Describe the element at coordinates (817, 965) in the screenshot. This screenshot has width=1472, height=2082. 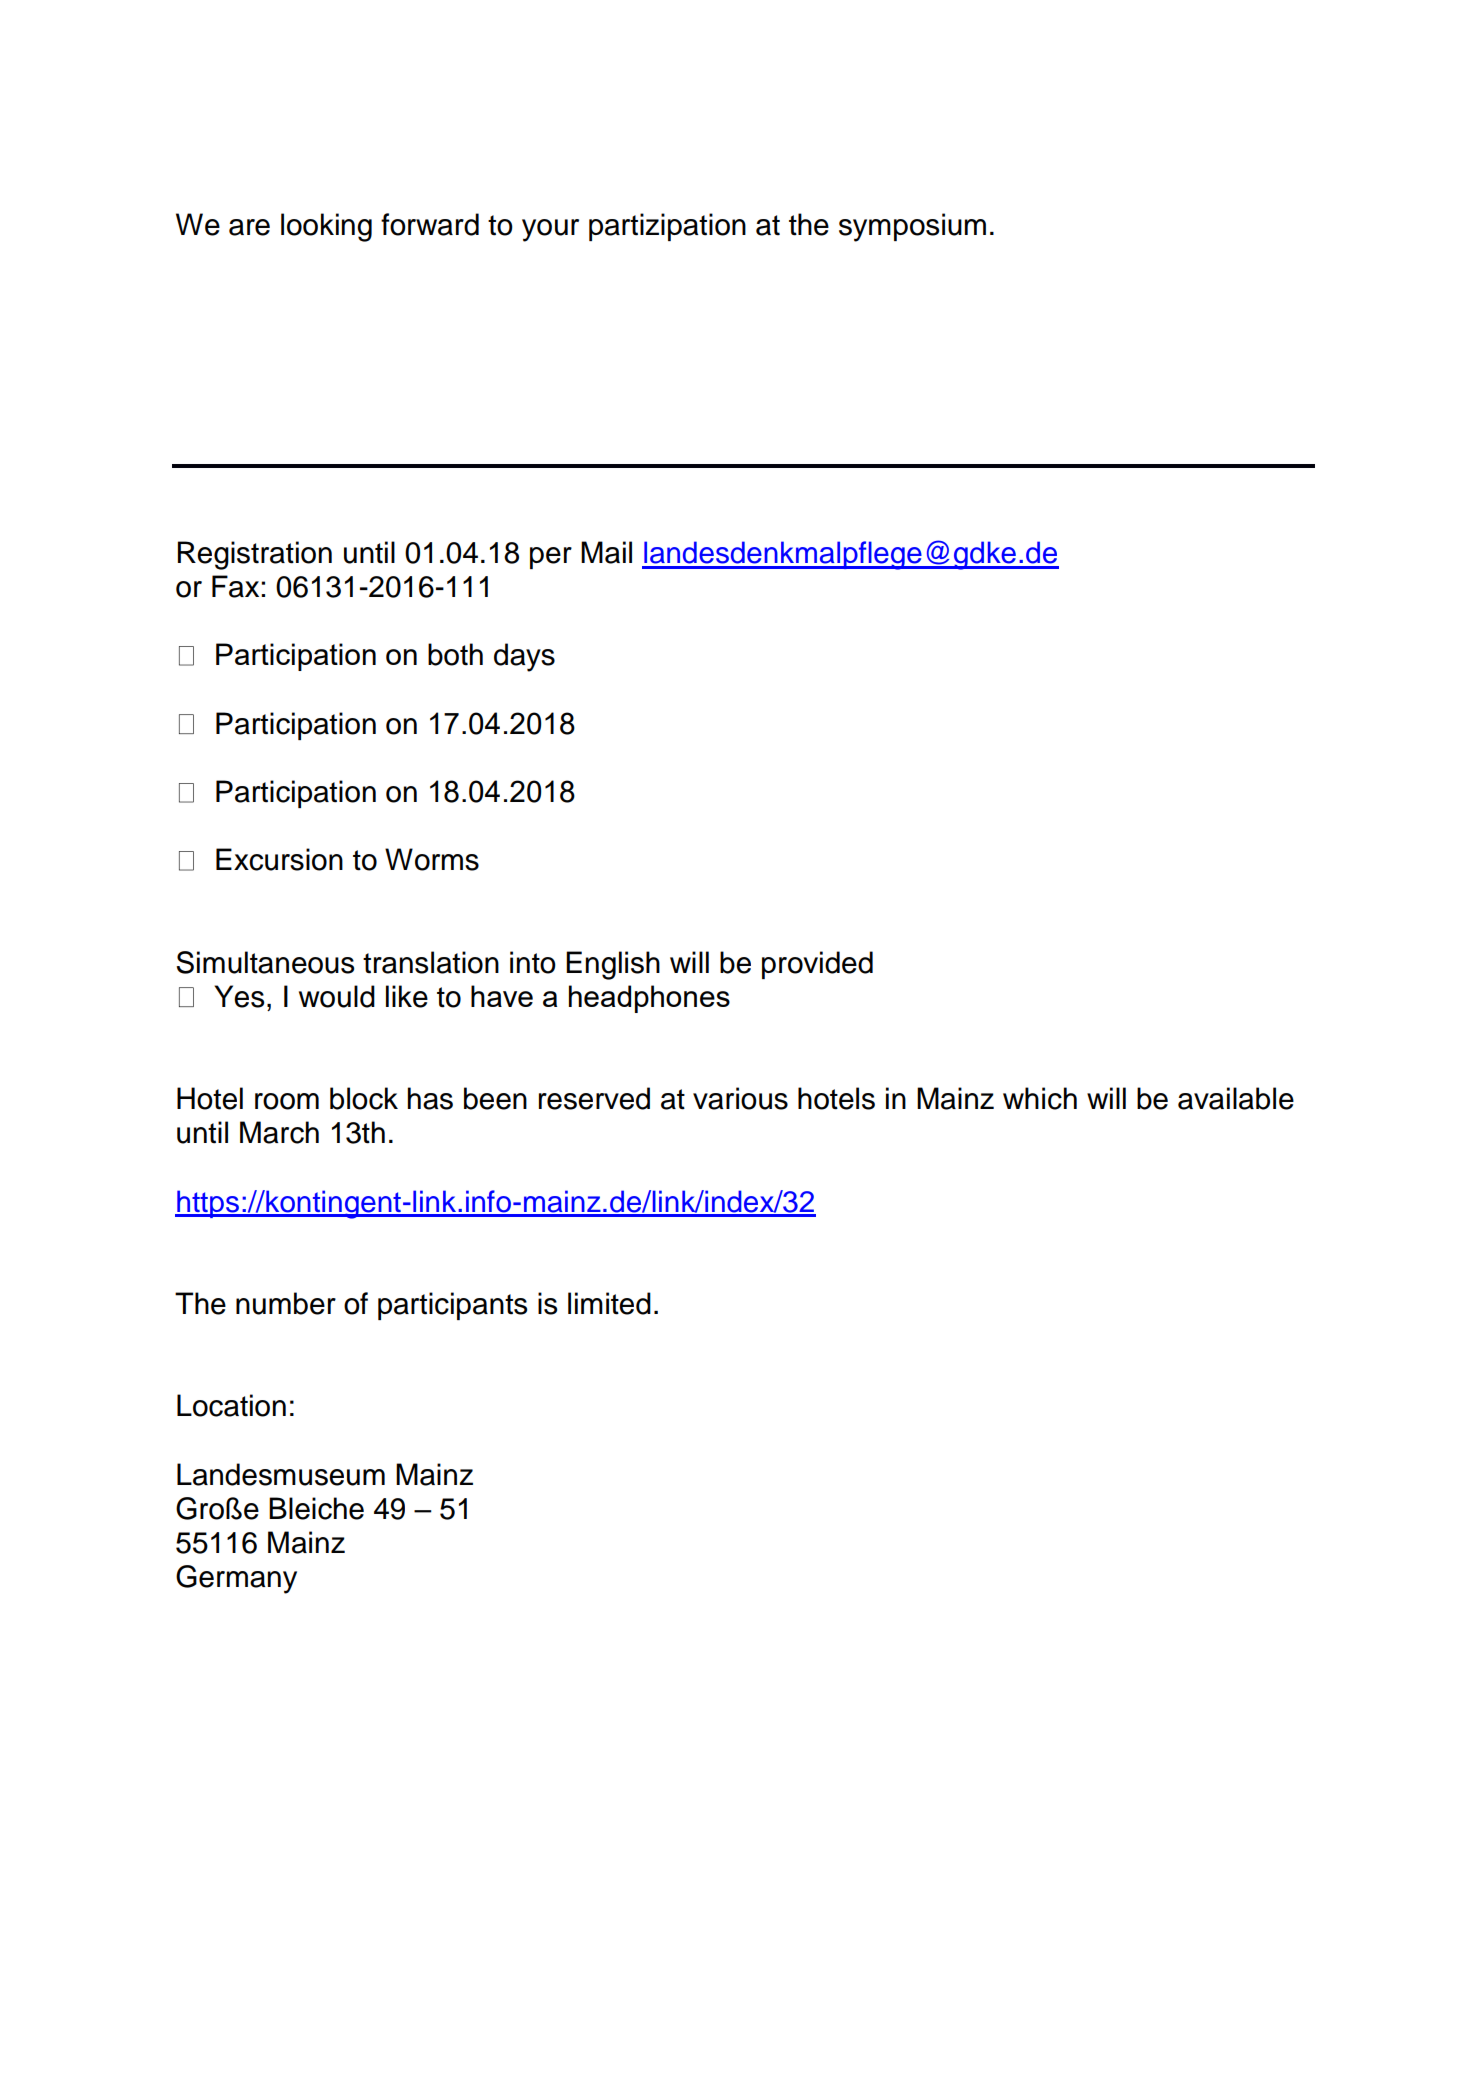
I see `provided` at that location.
